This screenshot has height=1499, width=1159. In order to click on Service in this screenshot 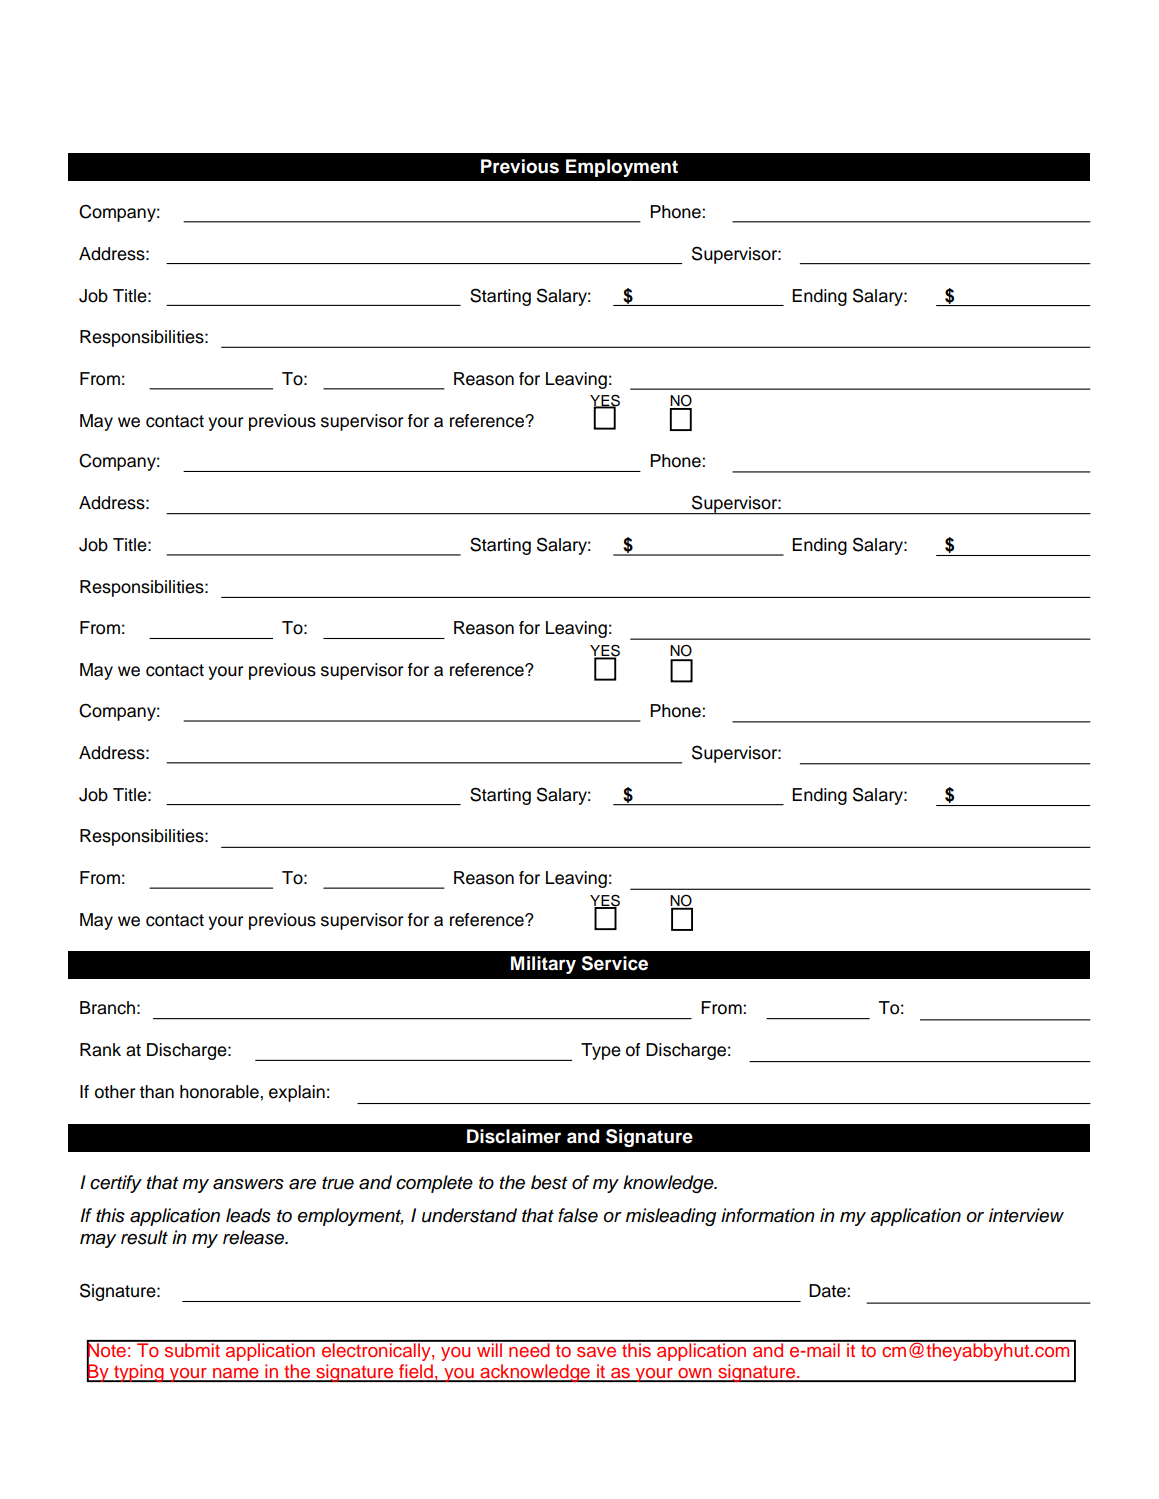, I will do `click(614, 963)`.
